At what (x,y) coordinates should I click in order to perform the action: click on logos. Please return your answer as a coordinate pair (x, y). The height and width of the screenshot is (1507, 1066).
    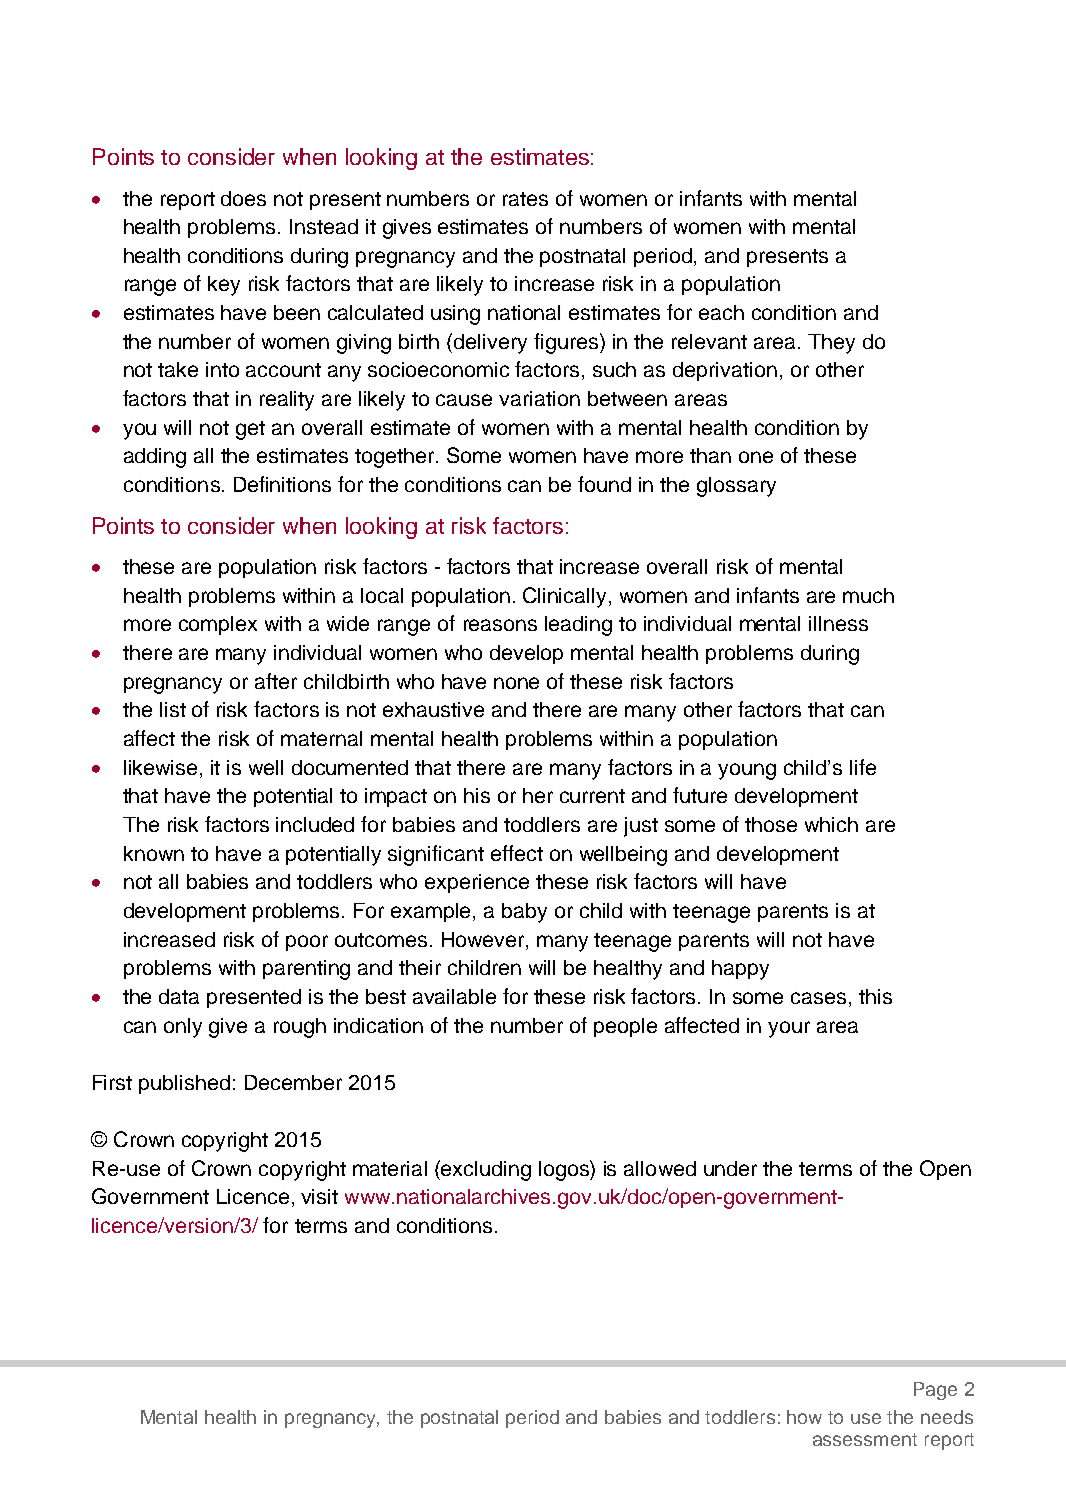
    Looking at the image, I should click on (565, 1170).
